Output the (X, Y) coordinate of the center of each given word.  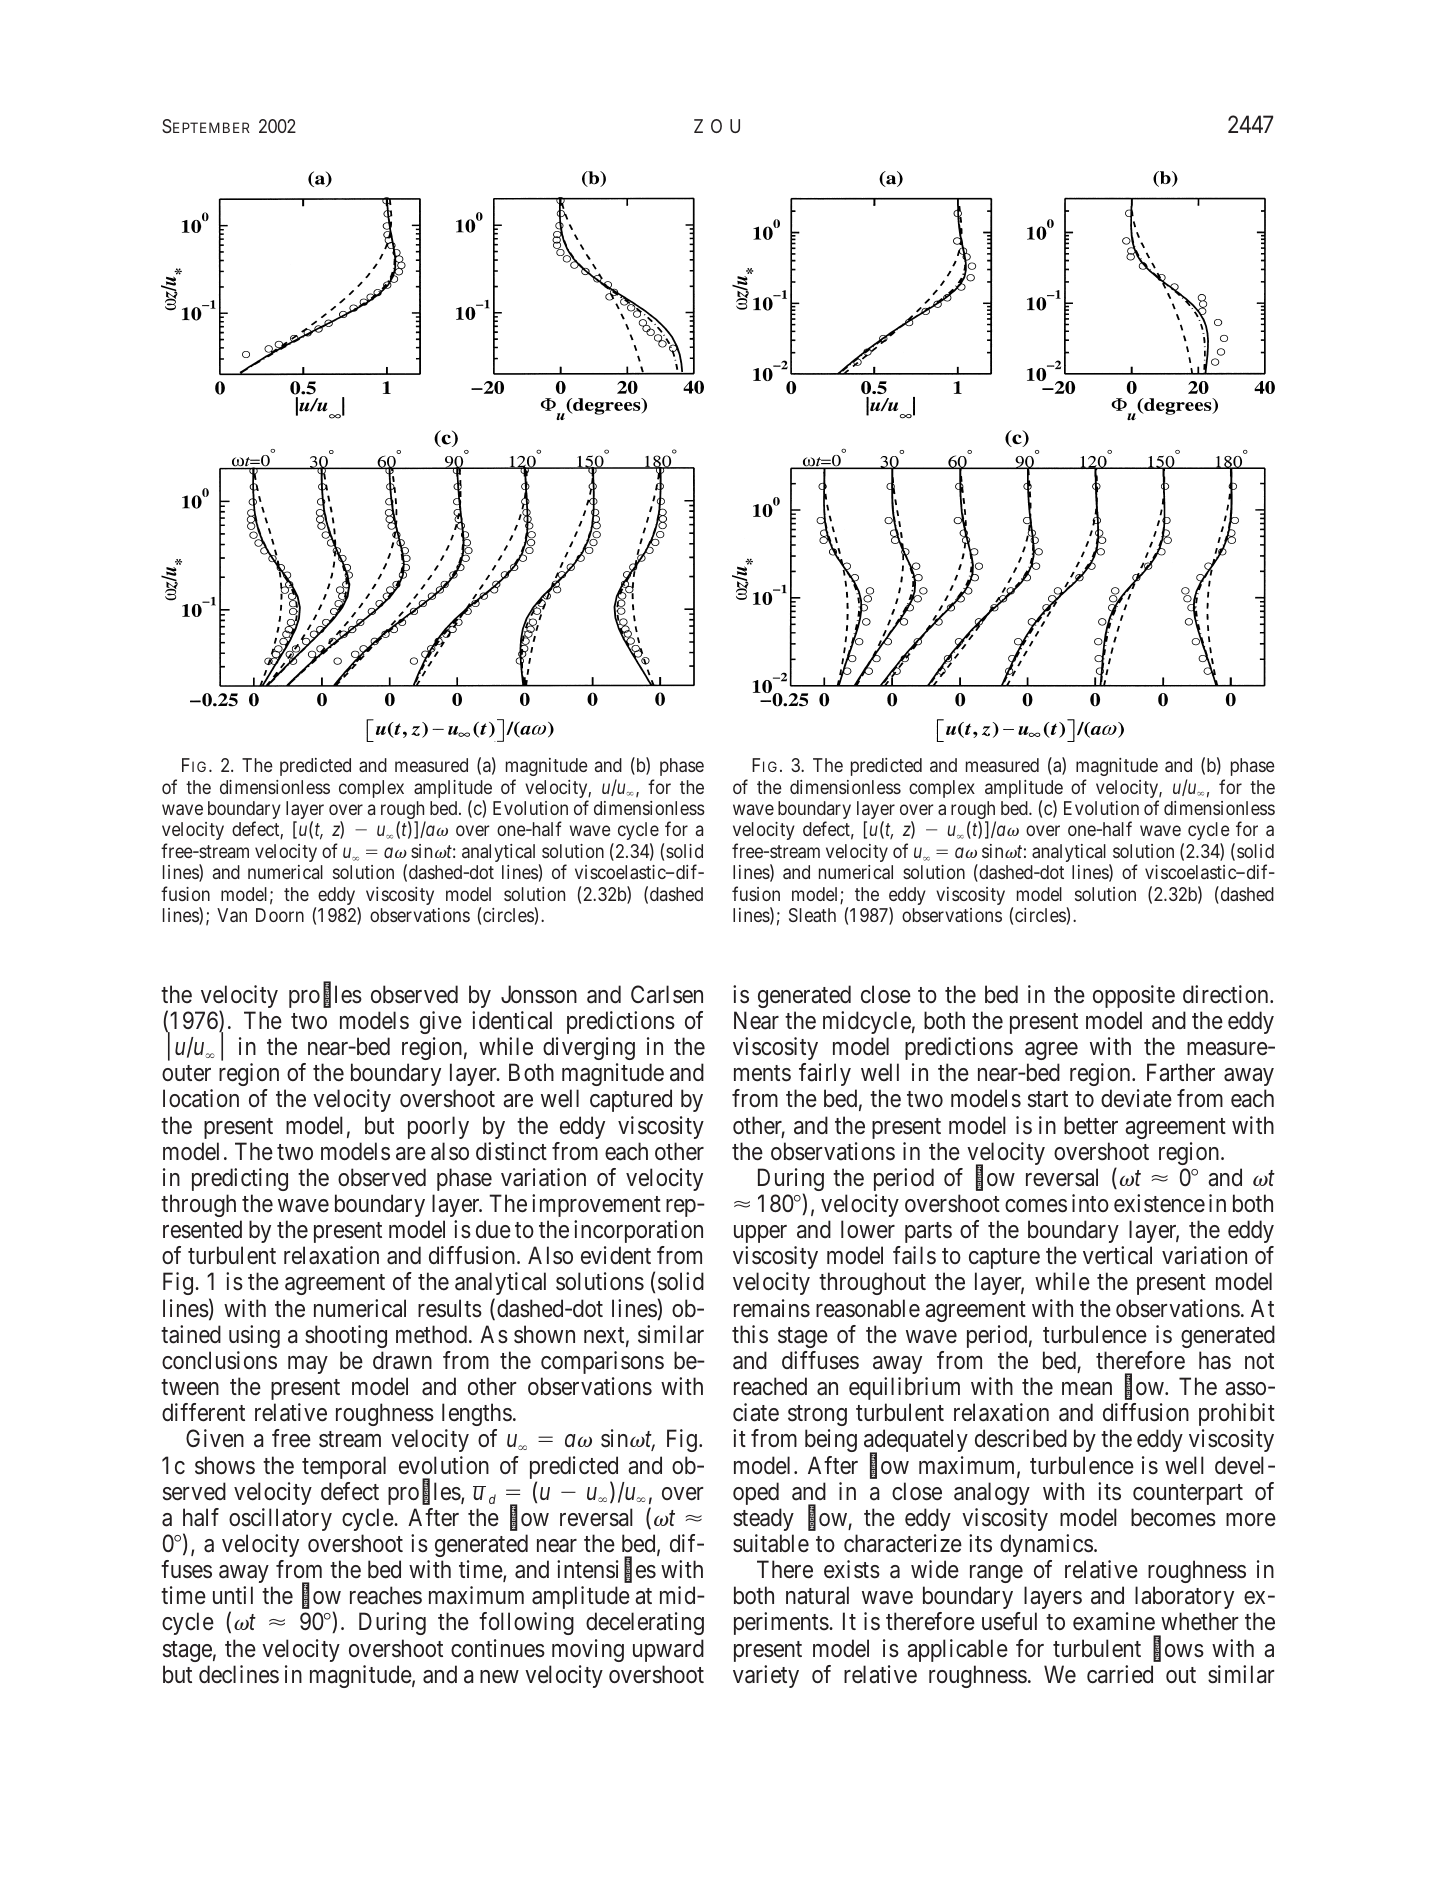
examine (1114, 1621)
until (233, 1595)
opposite (1134, 996)
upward (668, 1650)
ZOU (717, 126)
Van (232, 915)
